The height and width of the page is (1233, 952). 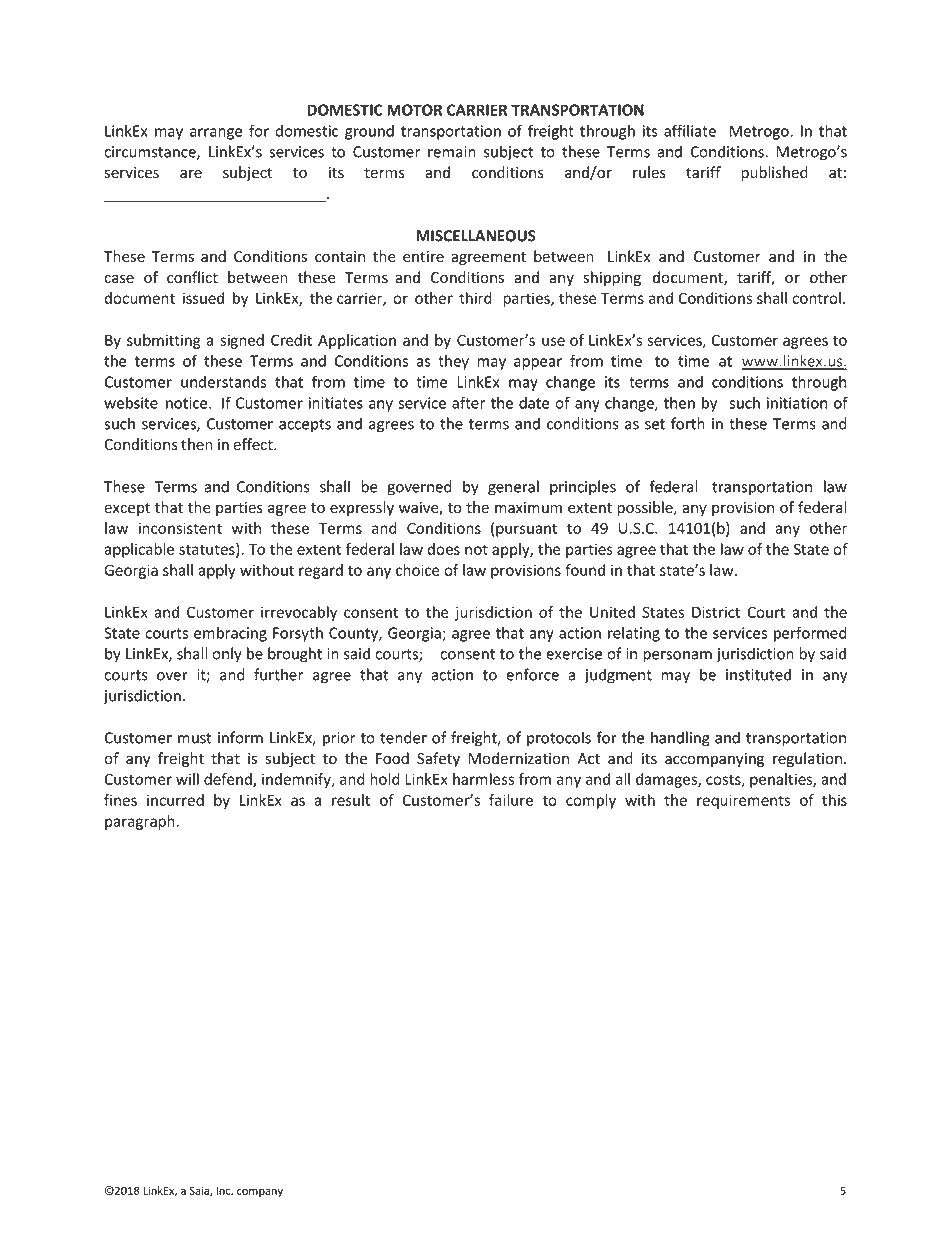 What do you see at coordinates (175, 800) in the page?
I see `incurred` at bounding box center [175, 800].
